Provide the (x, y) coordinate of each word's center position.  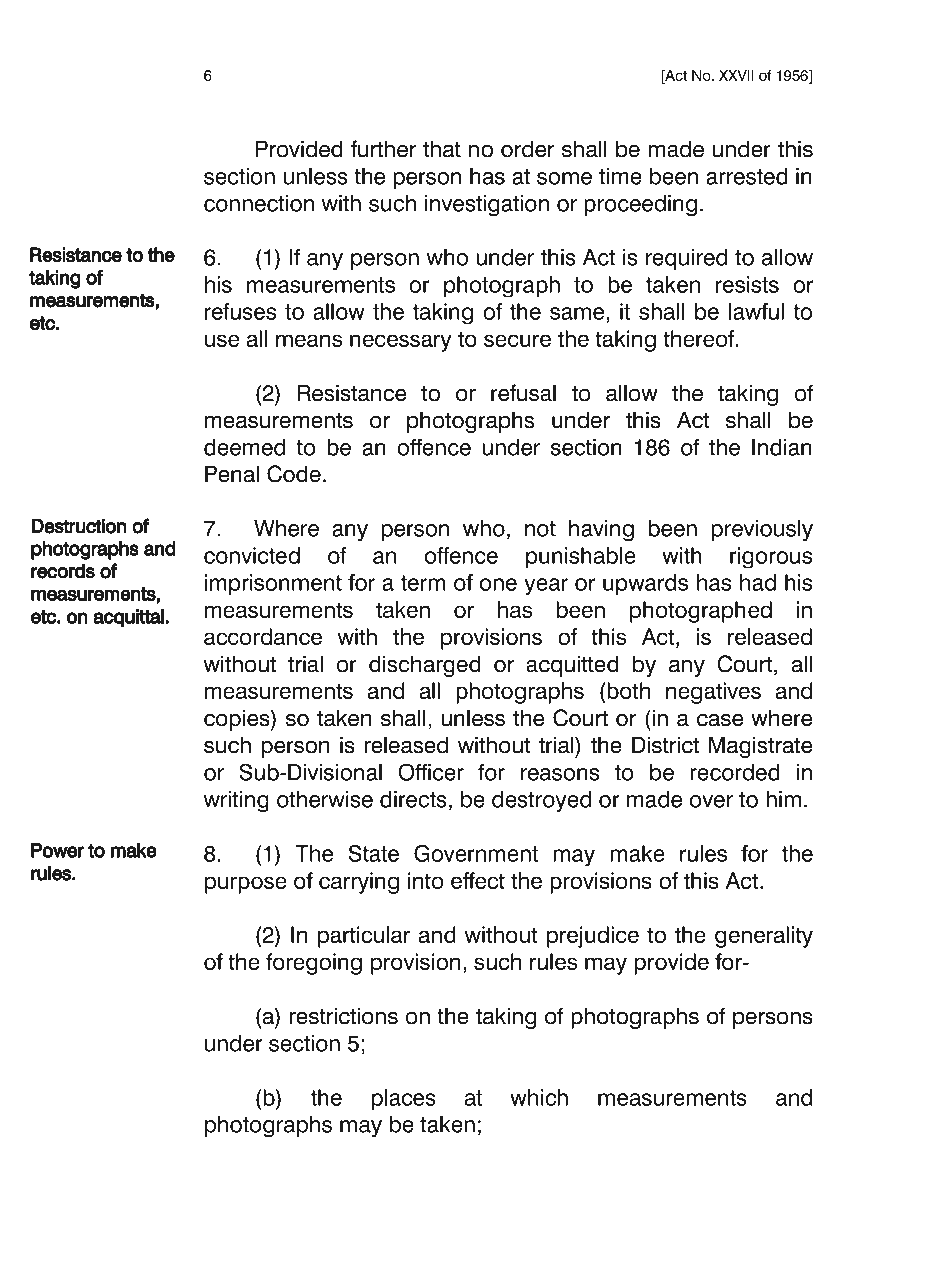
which (539, 1097)
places (404, 1100)
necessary (401, 343)
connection (259, 203)
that (442, 149)
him (783, 799)
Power (57, 850)
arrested (747, 176)
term (423, 583)
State (374, 853)
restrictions (343, 1016)
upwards (645, 585)
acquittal (128, 618)
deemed (244, 447)
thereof (700, 338)
